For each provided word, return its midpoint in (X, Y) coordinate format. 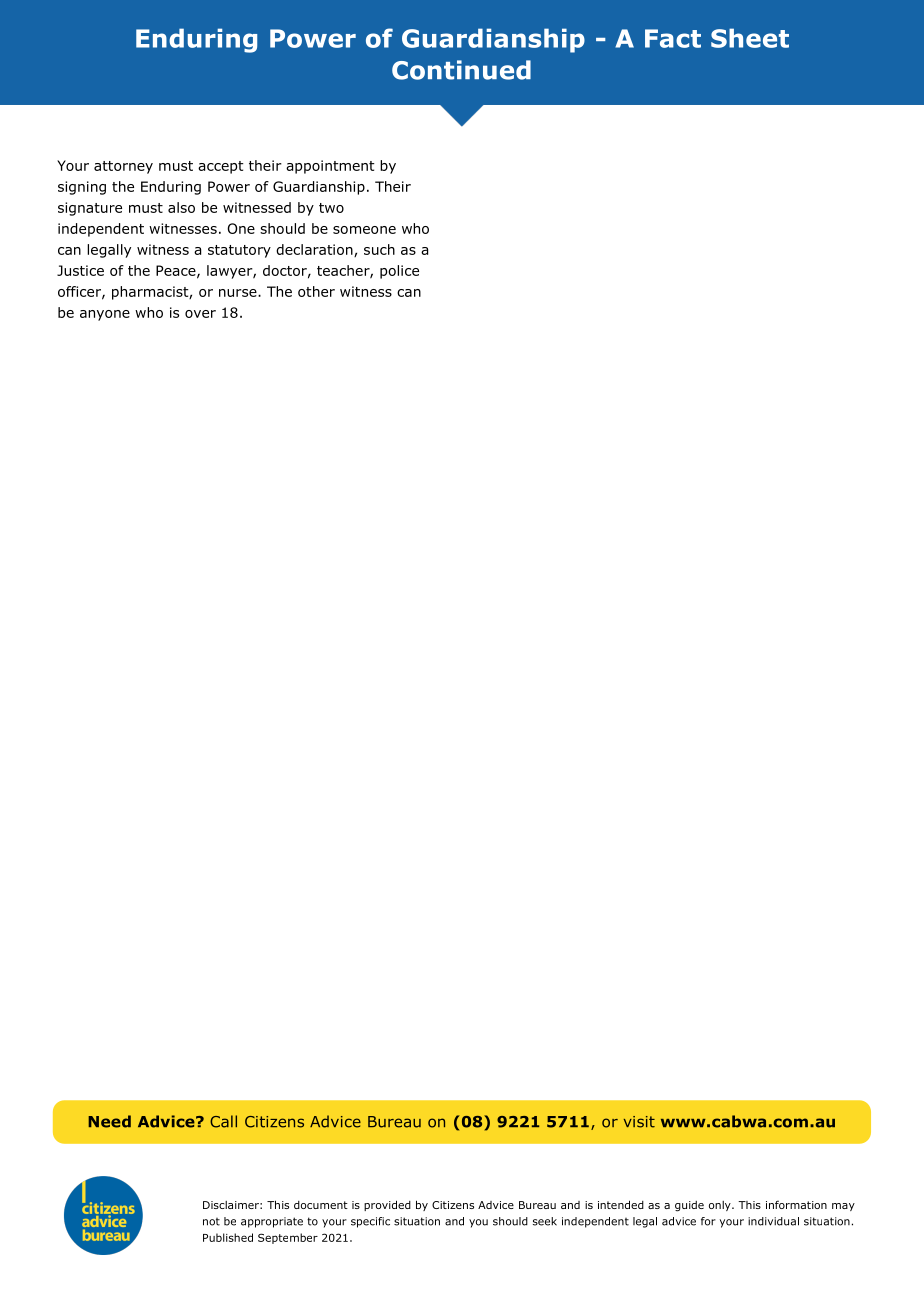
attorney (123, 167)
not (211, 1222)
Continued (461, 70)
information (796, 1204)
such (379, 249)
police (399, 272)
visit (639, 1122)
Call (223, 1121)
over (200, 314)
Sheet (750, 38)
